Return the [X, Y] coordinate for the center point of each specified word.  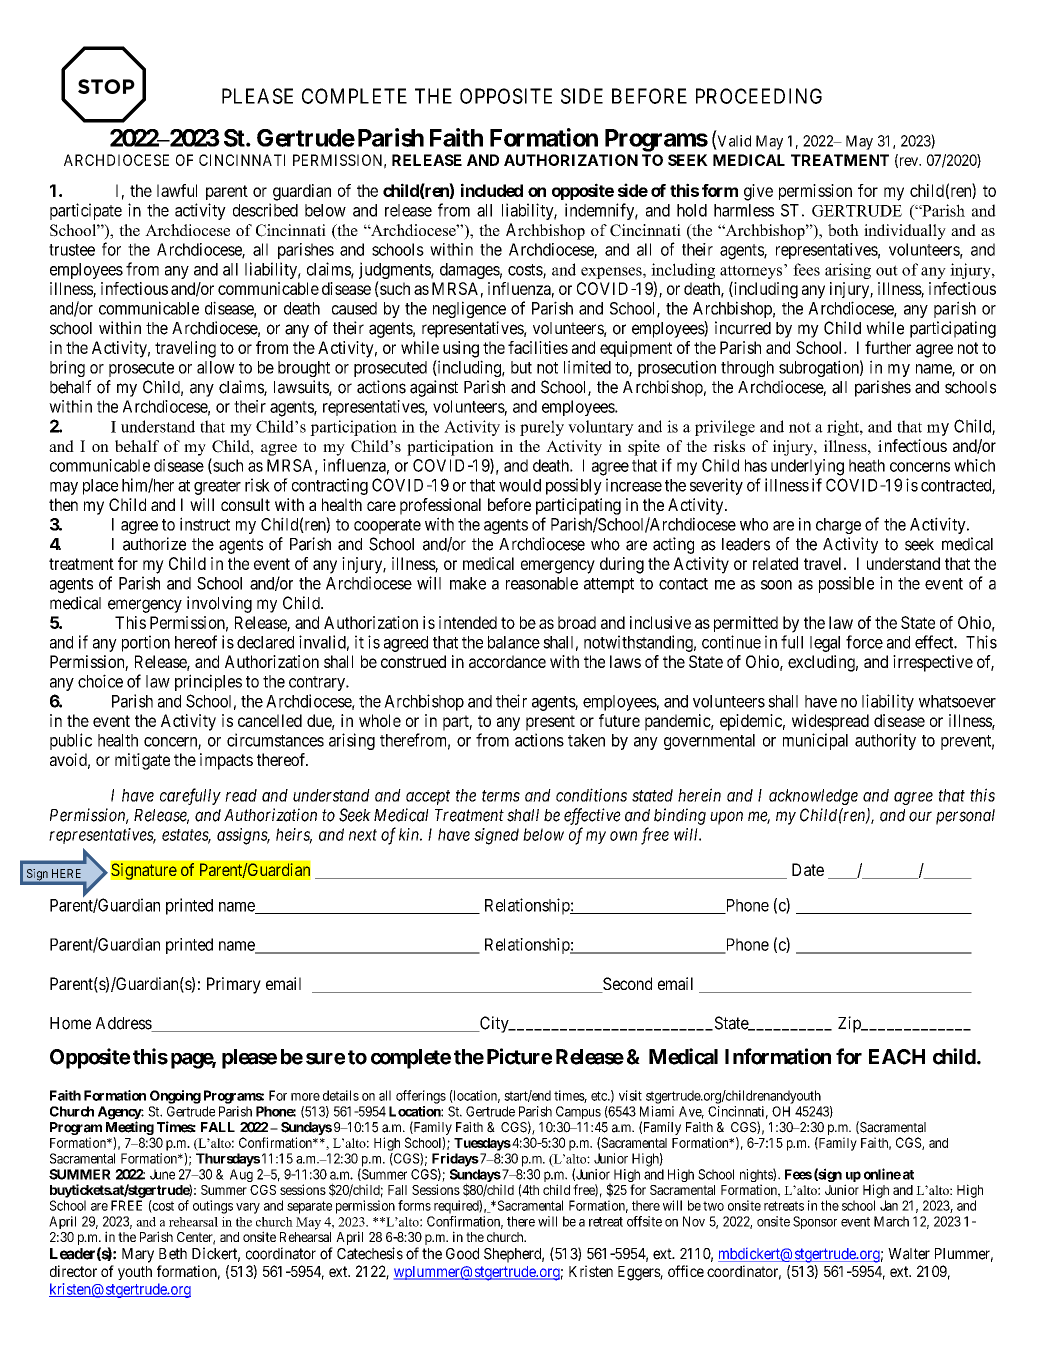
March [891, 1221]
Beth [173, 1254]
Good [462, 1254]
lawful [177, 190]
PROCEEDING [759, 96]
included [492, 190]
